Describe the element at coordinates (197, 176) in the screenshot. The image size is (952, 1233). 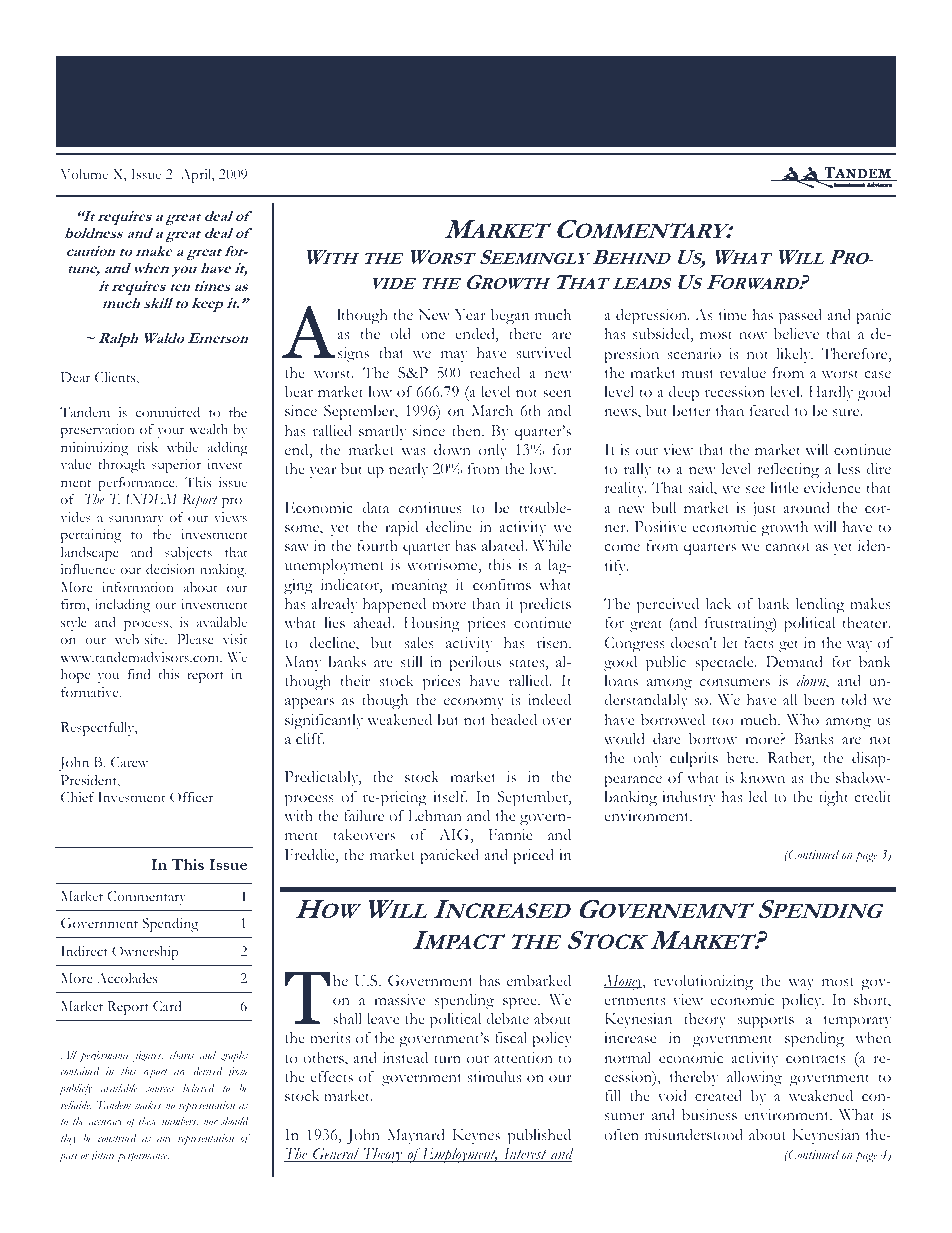
I see `April` at that location.
